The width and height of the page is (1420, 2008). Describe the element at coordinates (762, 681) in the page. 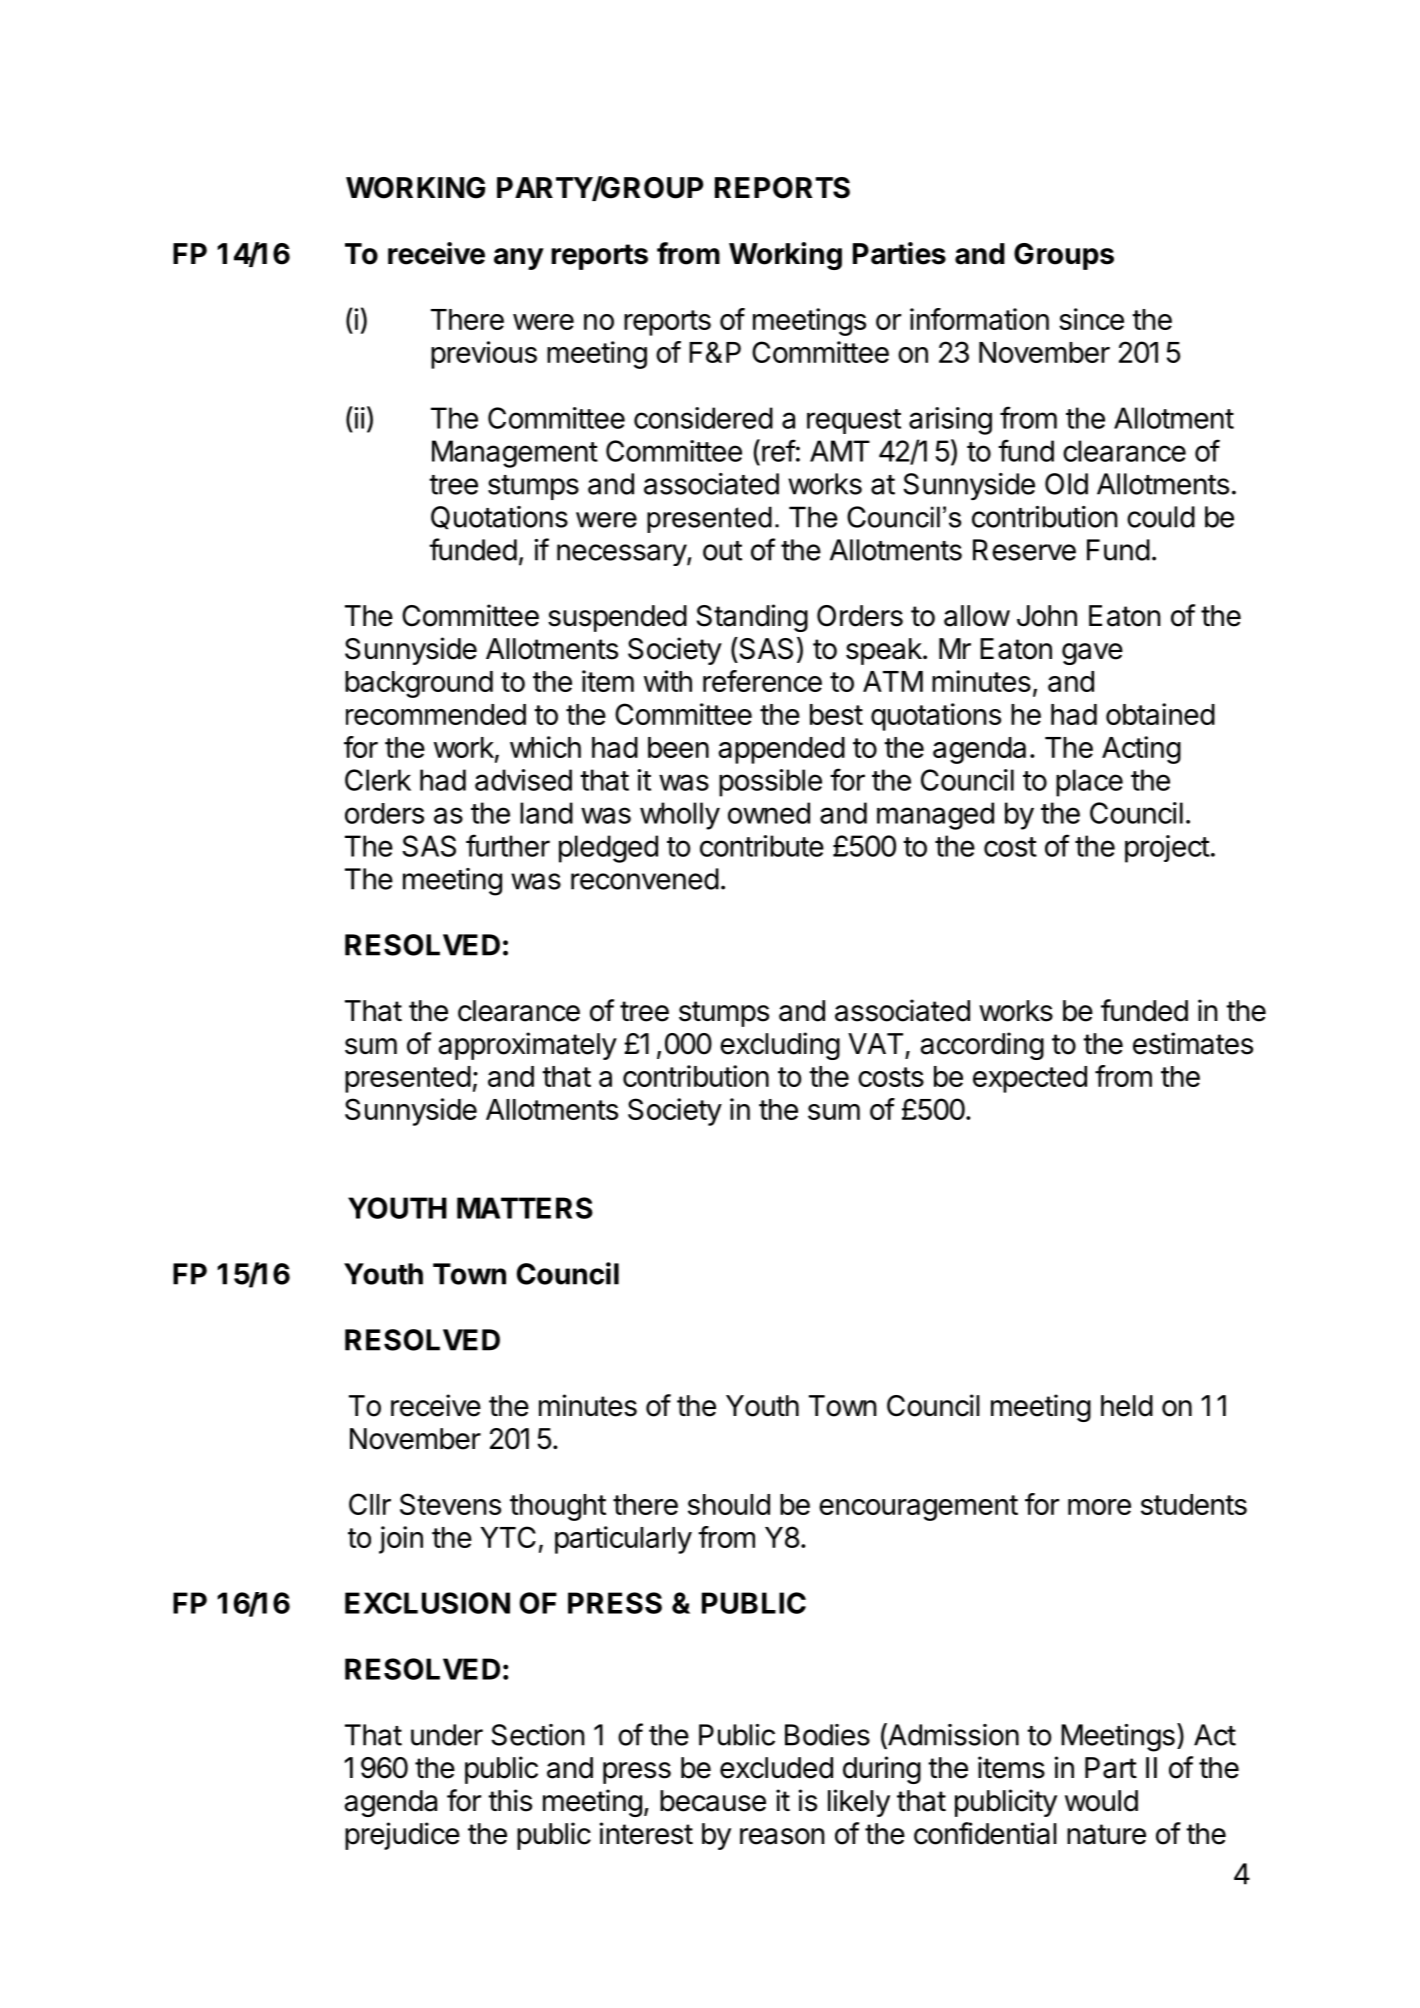

I see `reference` at that location.
